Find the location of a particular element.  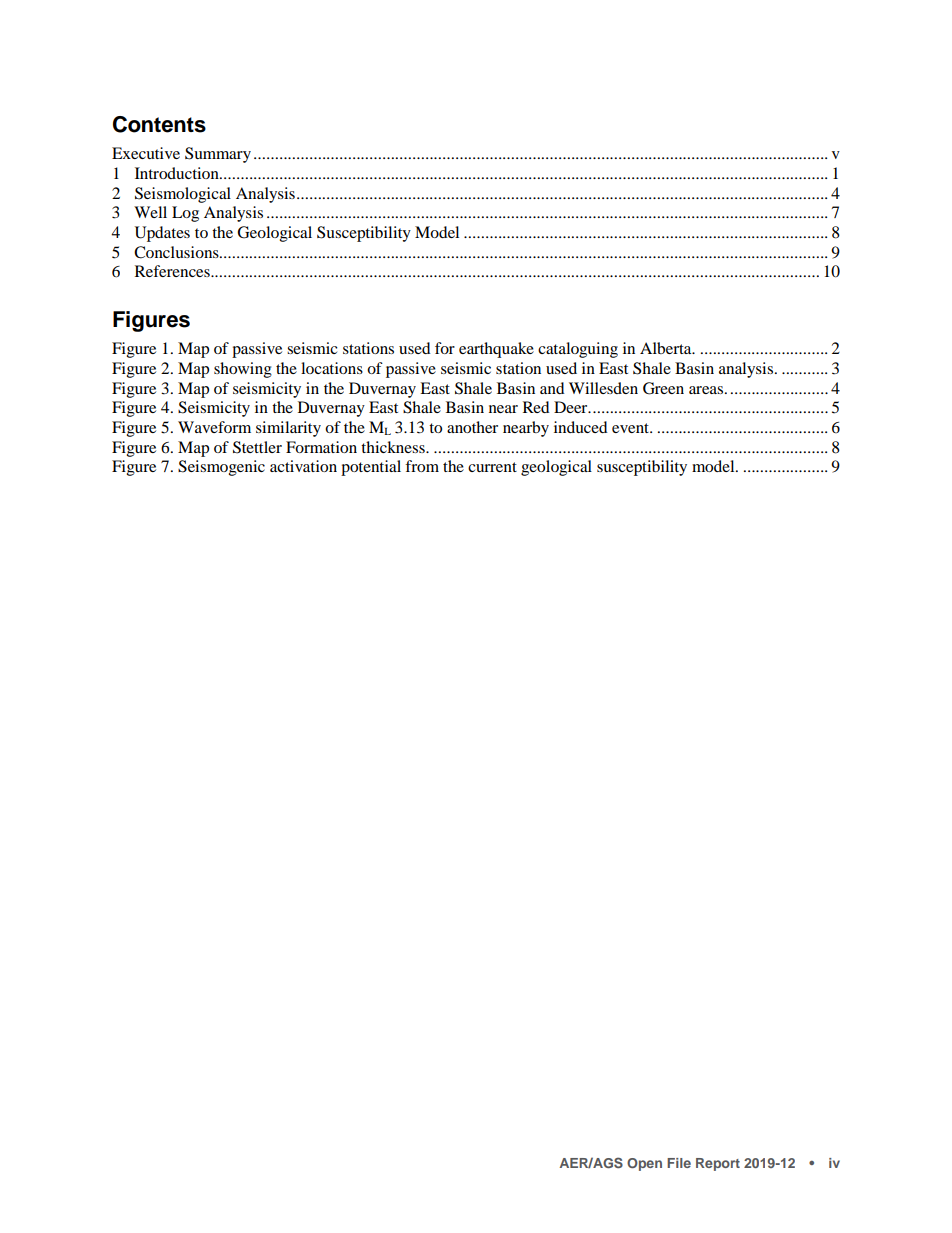

Open is located at coordinates (644, 1164).
